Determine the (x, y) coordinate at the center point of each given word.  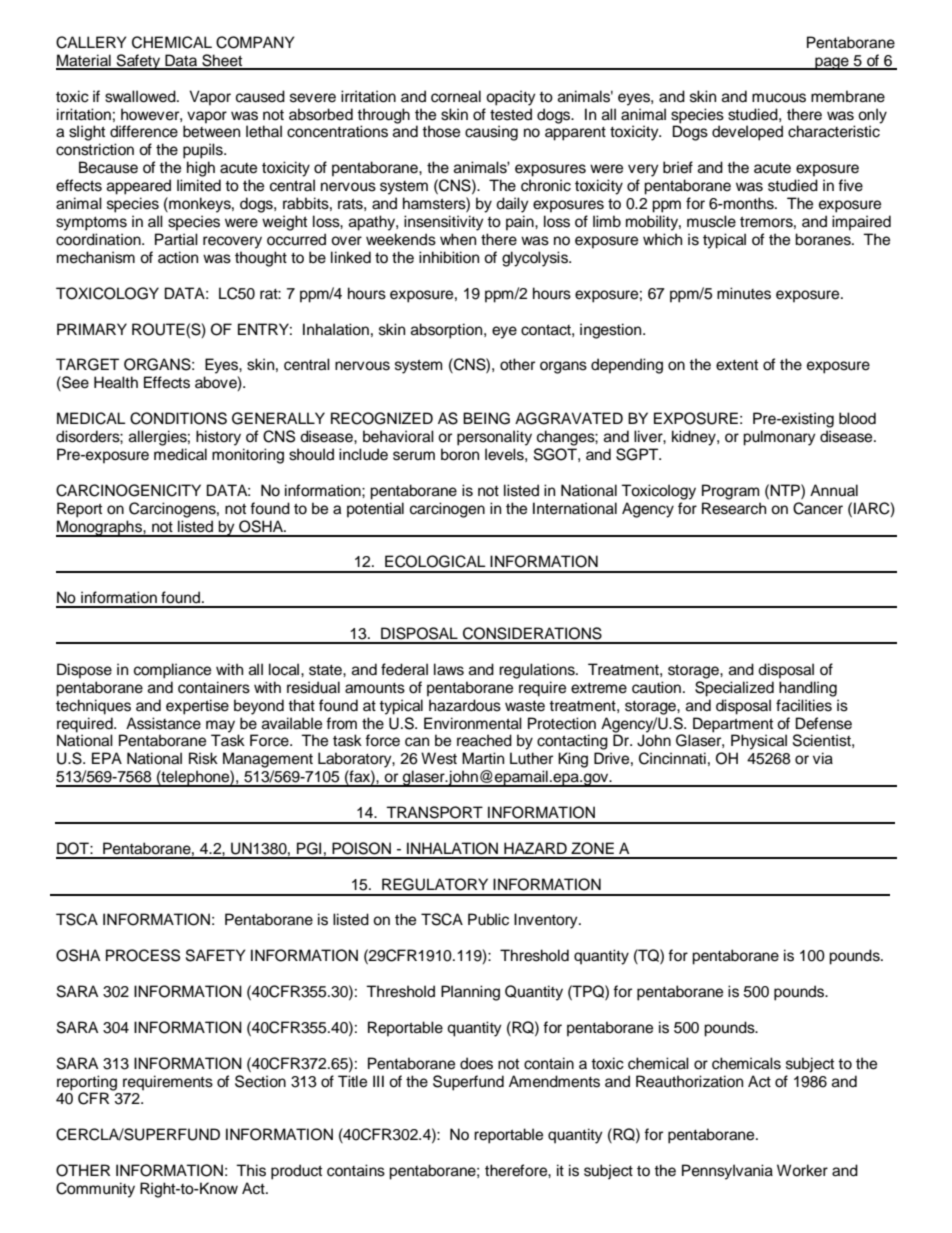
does (476, 1063)
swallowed (141, 96)
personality (494, 438)
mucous (779, 98)
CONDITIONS (178, 418)
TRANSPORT (434, 812)
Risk (203, 758)
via (823, 758)
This (251, 1170)
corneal (456, 96)
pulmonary (779, 438)
